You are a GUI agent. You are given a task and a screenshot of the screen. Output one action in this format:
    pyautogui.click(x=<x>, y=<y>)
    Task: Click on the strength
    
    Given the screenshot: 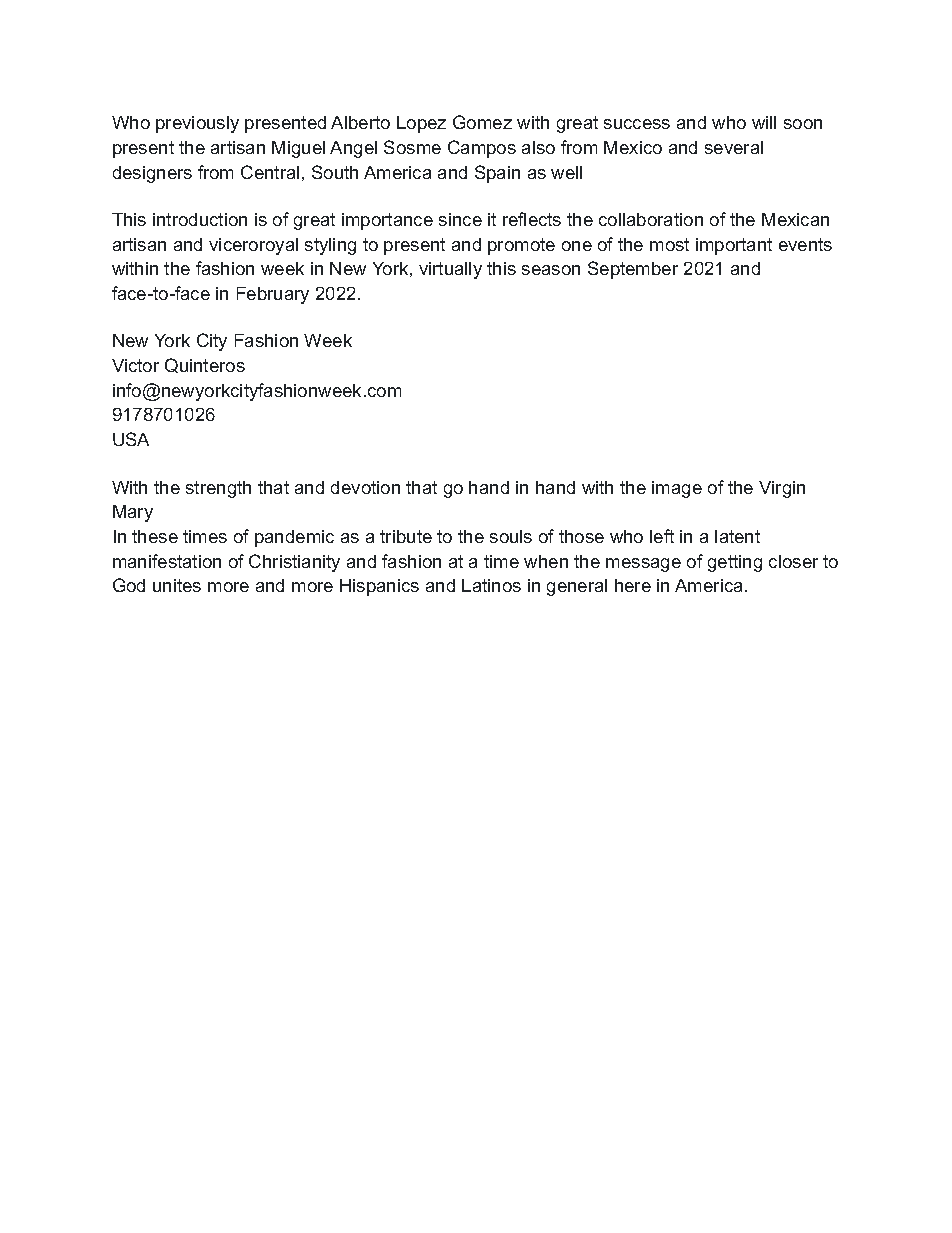 What is the action you would take?
    pyautogui.click(x=218, y=489)
